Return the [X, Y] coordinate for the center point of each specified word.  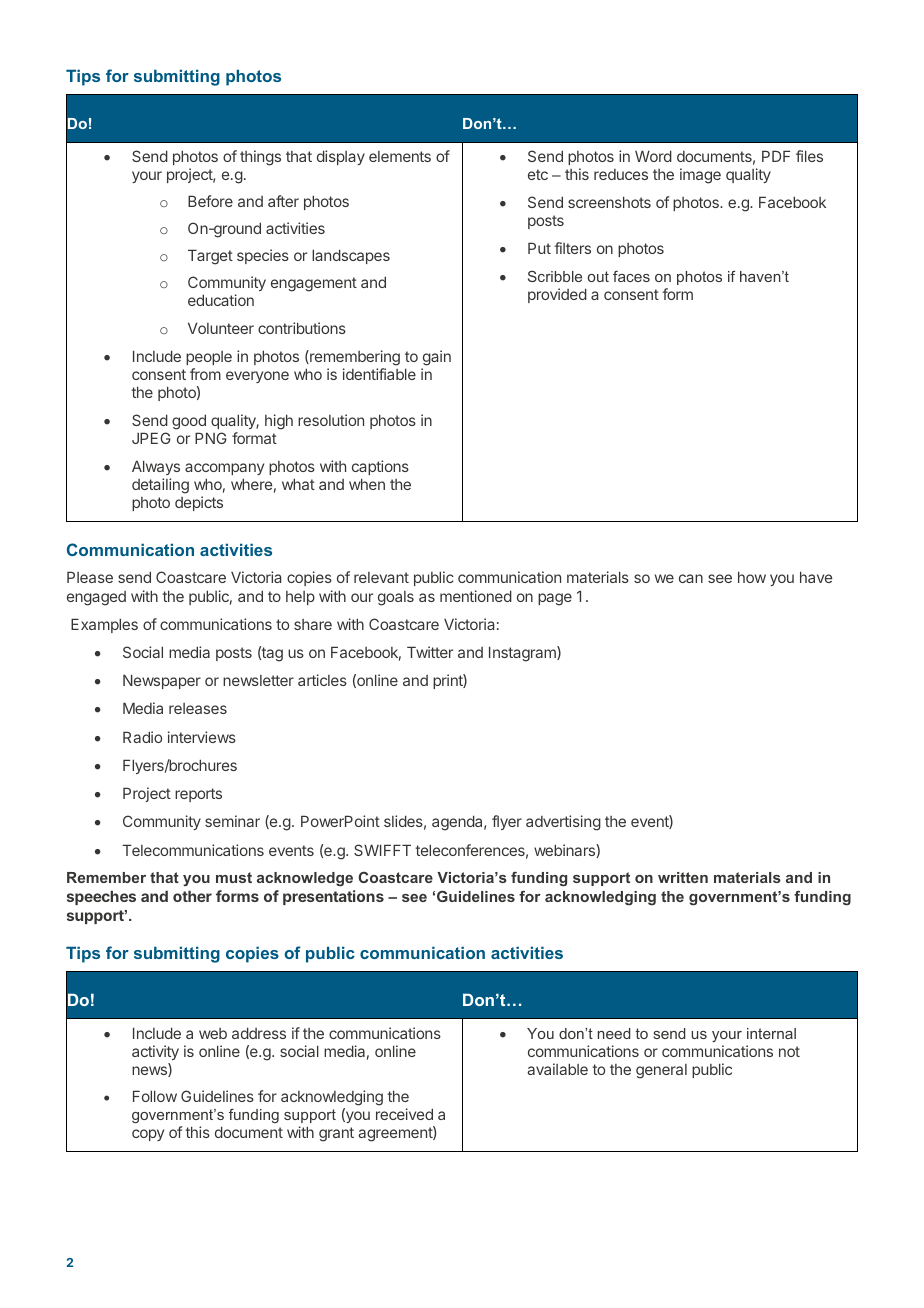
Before [210, 201]
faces [631, 276]
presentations [333, 897]
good [189, 422]
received [404, 1114]
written [683, 877]
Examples [104, 625]
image [700, 176]
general [661, 1071]
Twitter [430, 652]
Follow [155, 1096]
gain [437, 358]
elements [400, 156]
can [691, 578]
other [192, 896]
